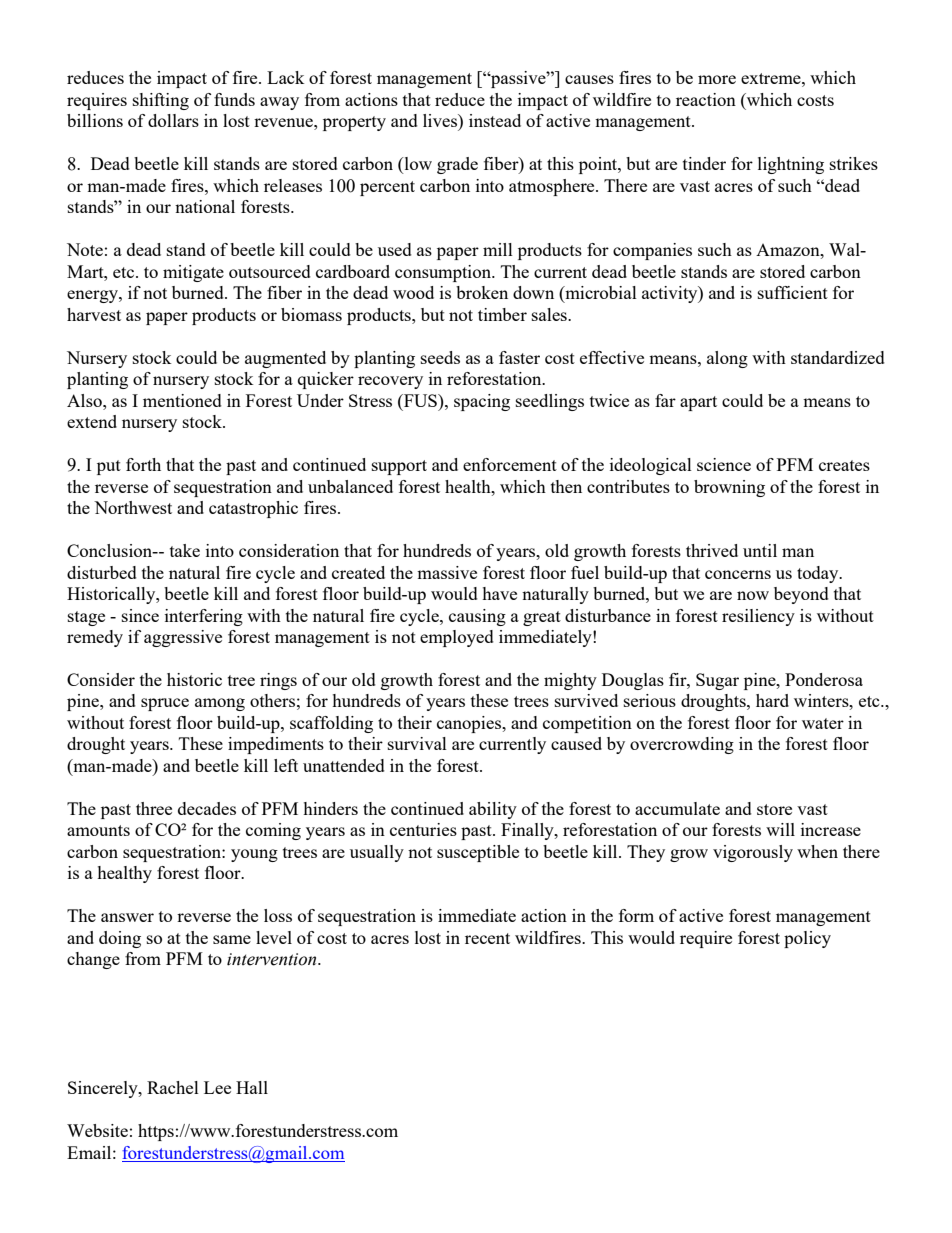 The height and width of the screenshot is (1233, 952). What do you see at coordinates (173, 1087) in the screenshot?
I see `Rachel` at bounding box center [173, 1087].
